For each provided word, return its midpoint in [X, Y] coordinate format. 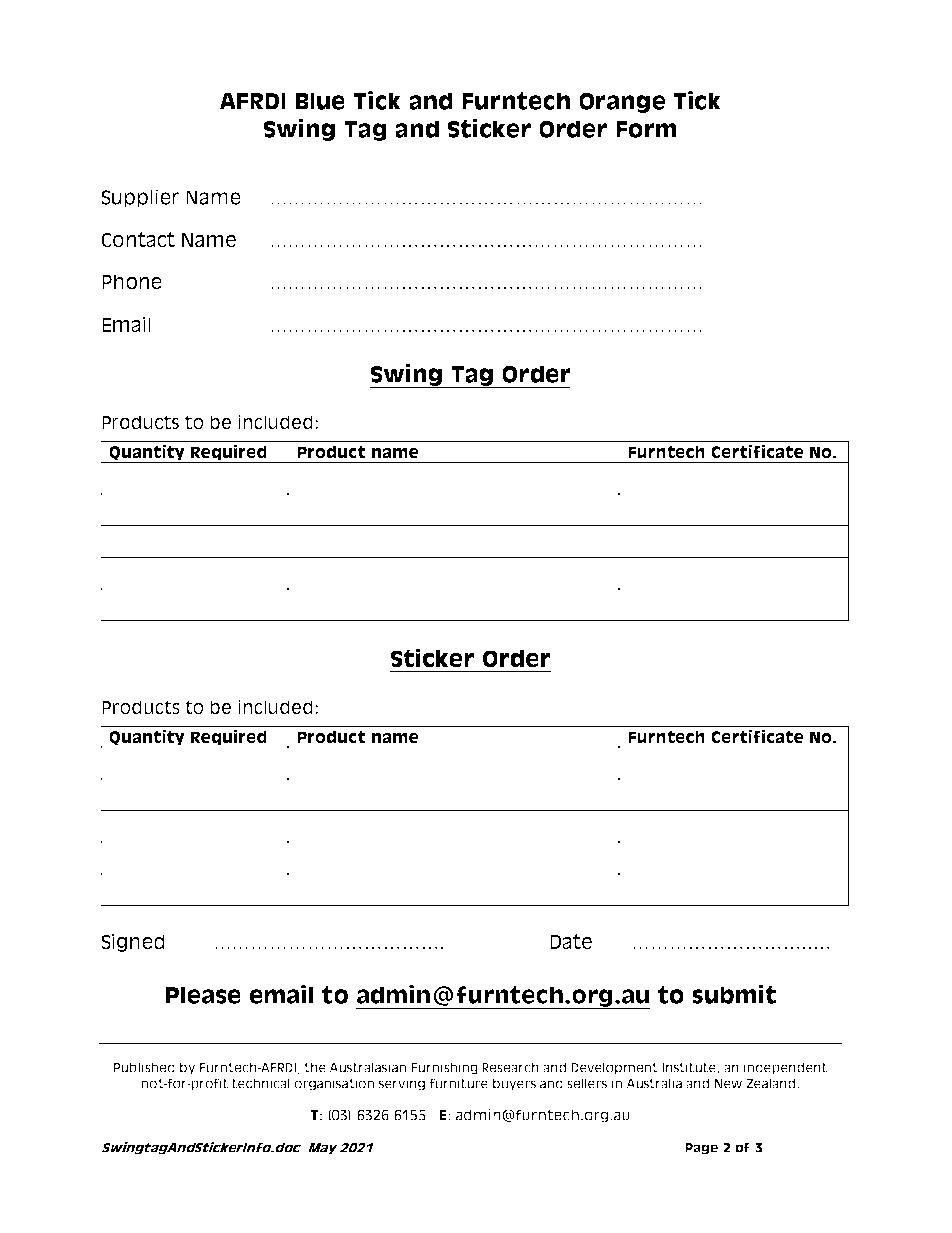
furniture [459, 1083]
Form [646, 129]
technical [261, 1083]
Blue [320, 101]
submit [734, 994]
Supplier [141, 198]
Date [571, 942]
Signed [133, 943]
